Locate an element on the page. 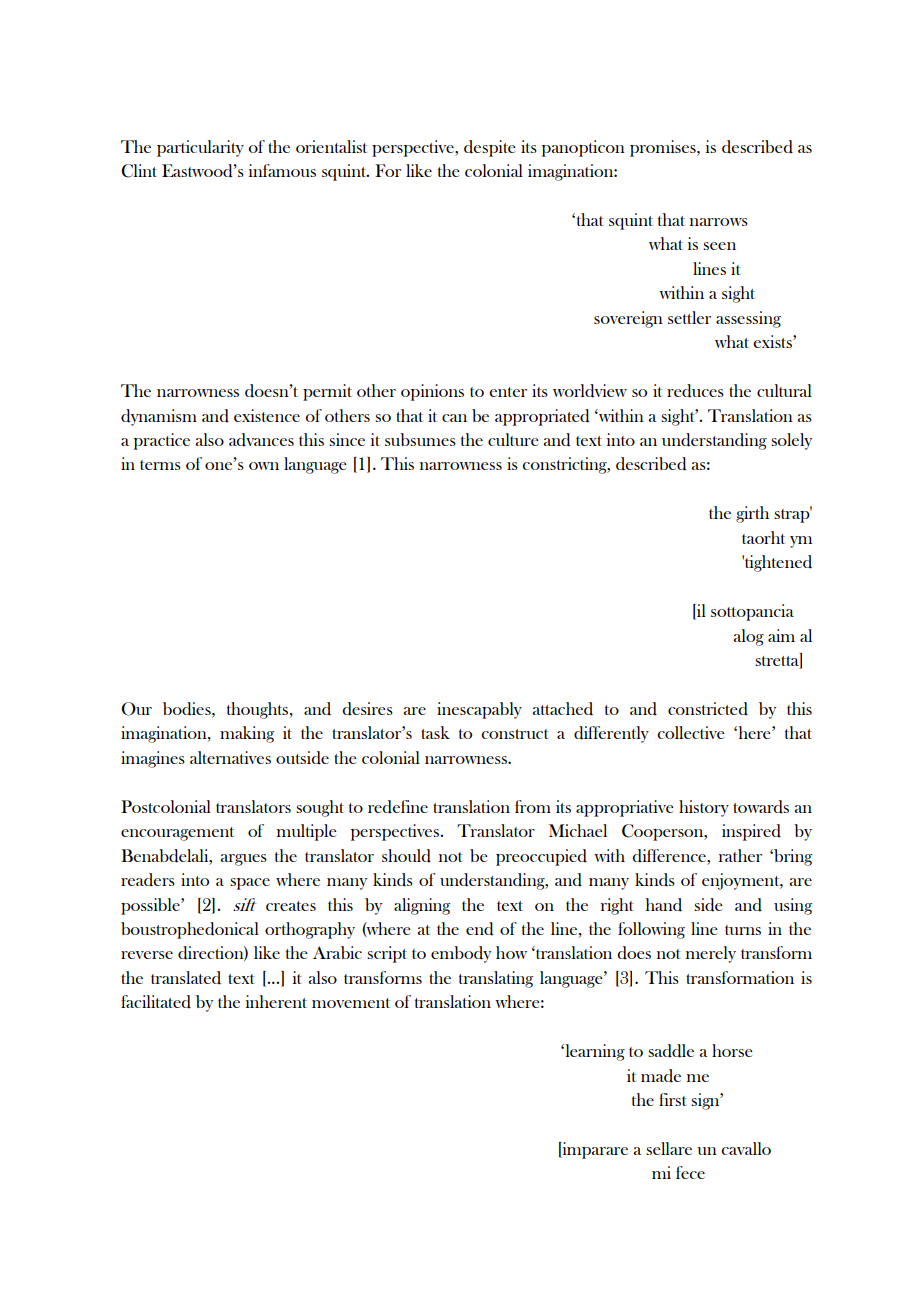 Image resolution: width=924 pixels, height=1307 pixels. despite is located at coordinates (490, 148).
